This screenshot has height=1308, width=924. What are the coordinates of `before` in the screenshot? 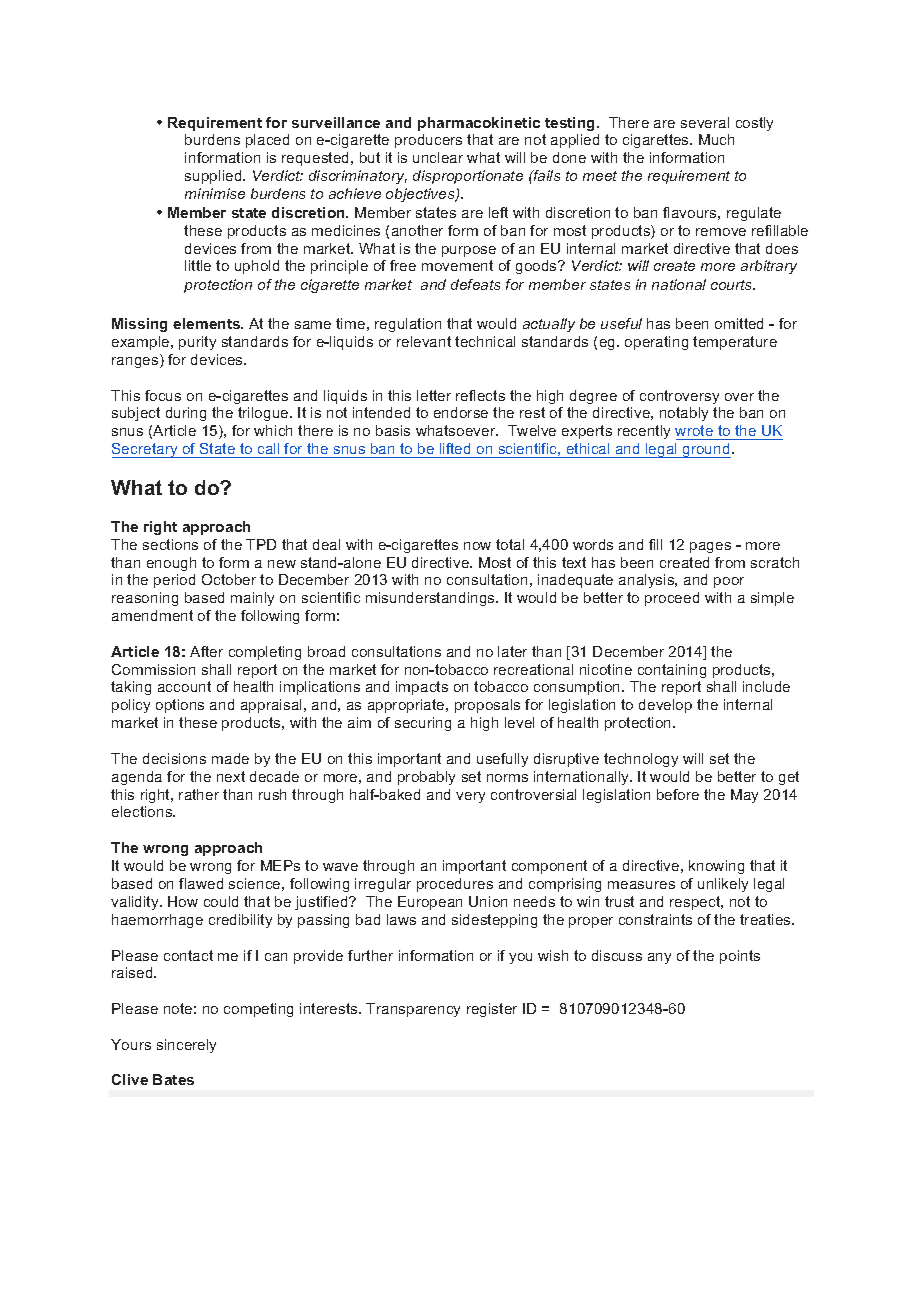 It's located at (678, 794).
